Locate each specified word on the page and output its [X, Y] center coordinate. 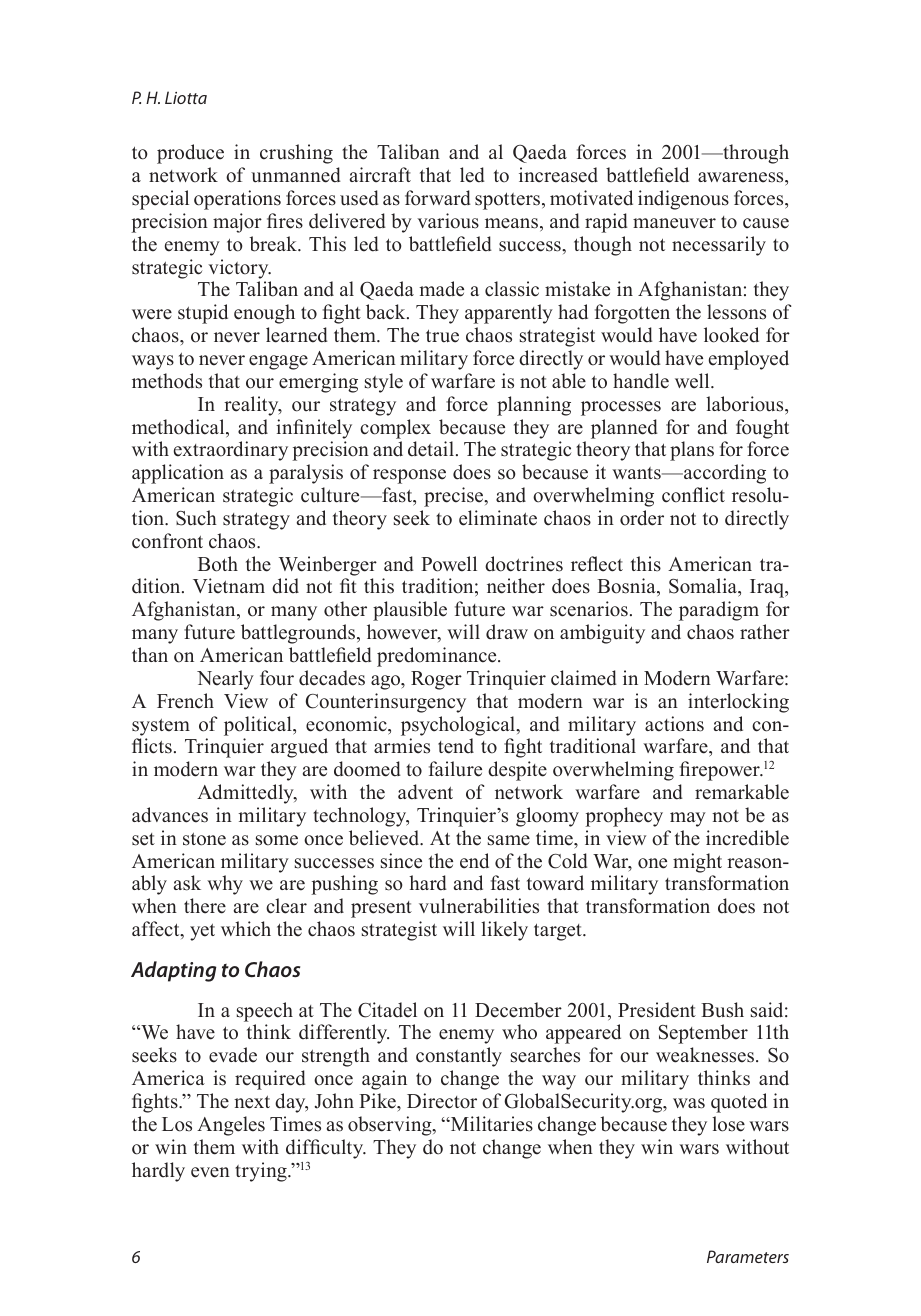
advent [425, 792]
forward [438, 198]
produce [190, 154]
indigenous [683, 200]
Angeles [231, 1126]
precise [455, 497]
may [688, 819]
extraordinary [231, 451]
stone [204, 839]
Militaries [490, 1124]
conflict [693, 495]
